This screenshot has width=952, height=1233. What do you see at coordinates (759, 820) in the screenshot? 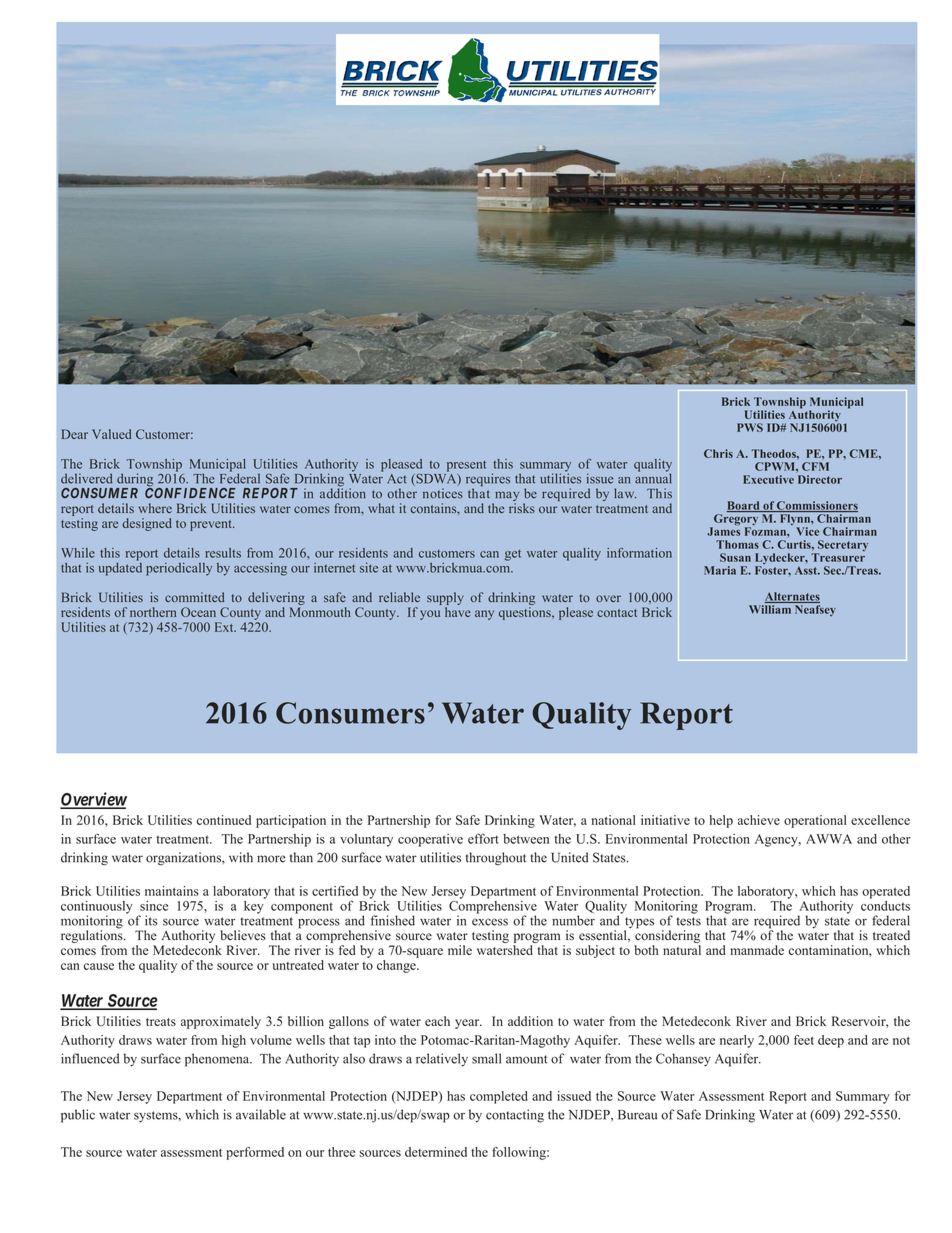
I see `achieve` at bounding box center [759, 820].
